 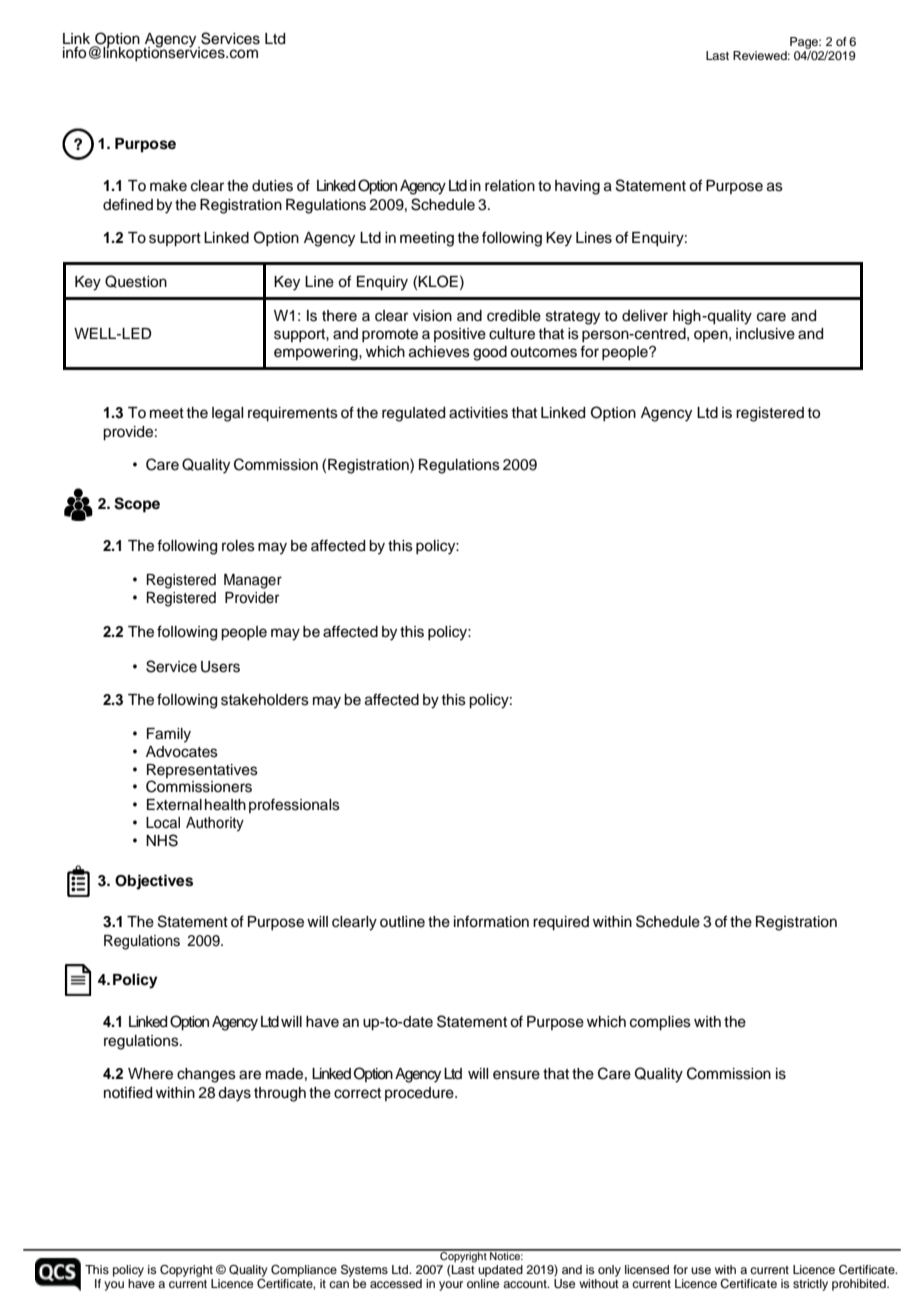 I want to click on strictly, so click(x=810, y=1285).
